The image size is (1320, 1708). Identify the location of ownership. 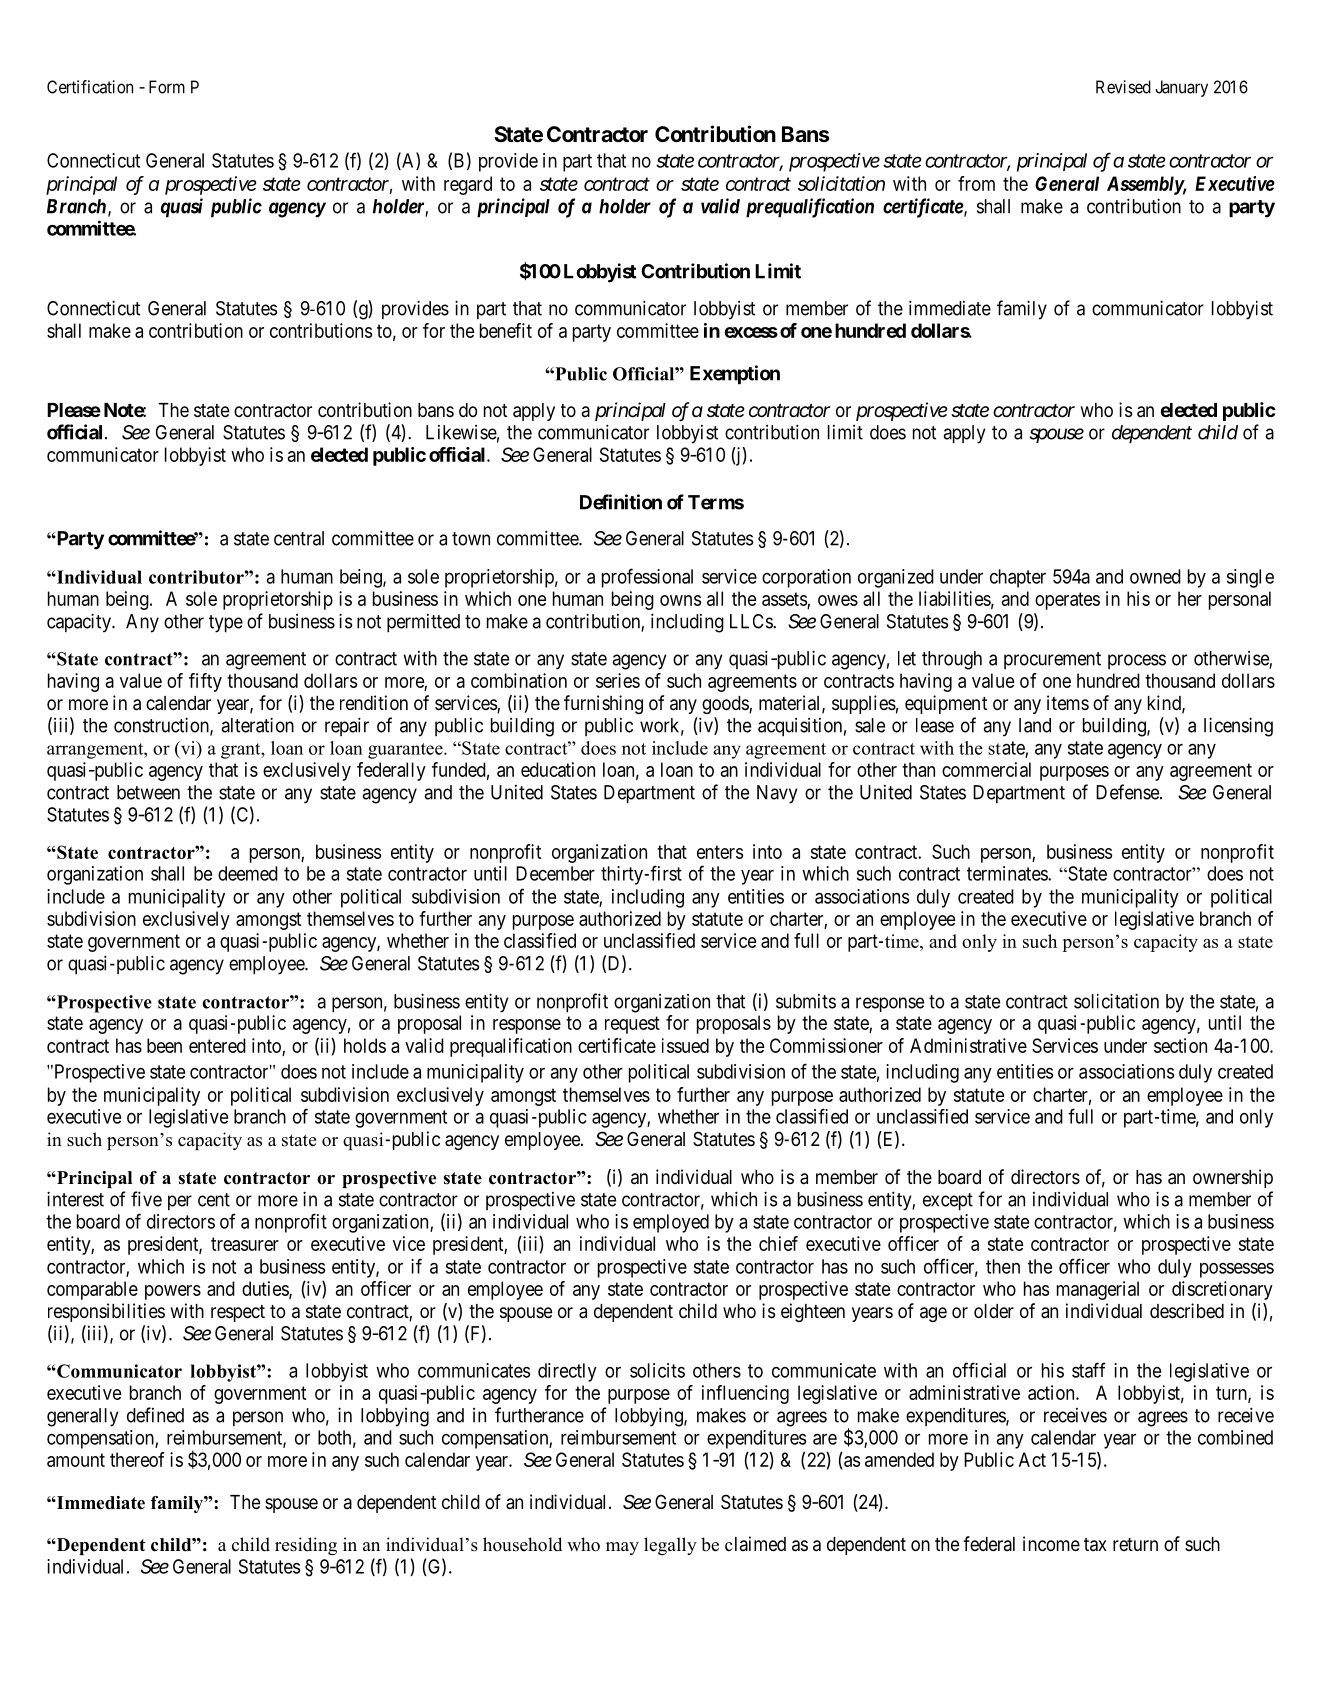
(1233, 1178).
